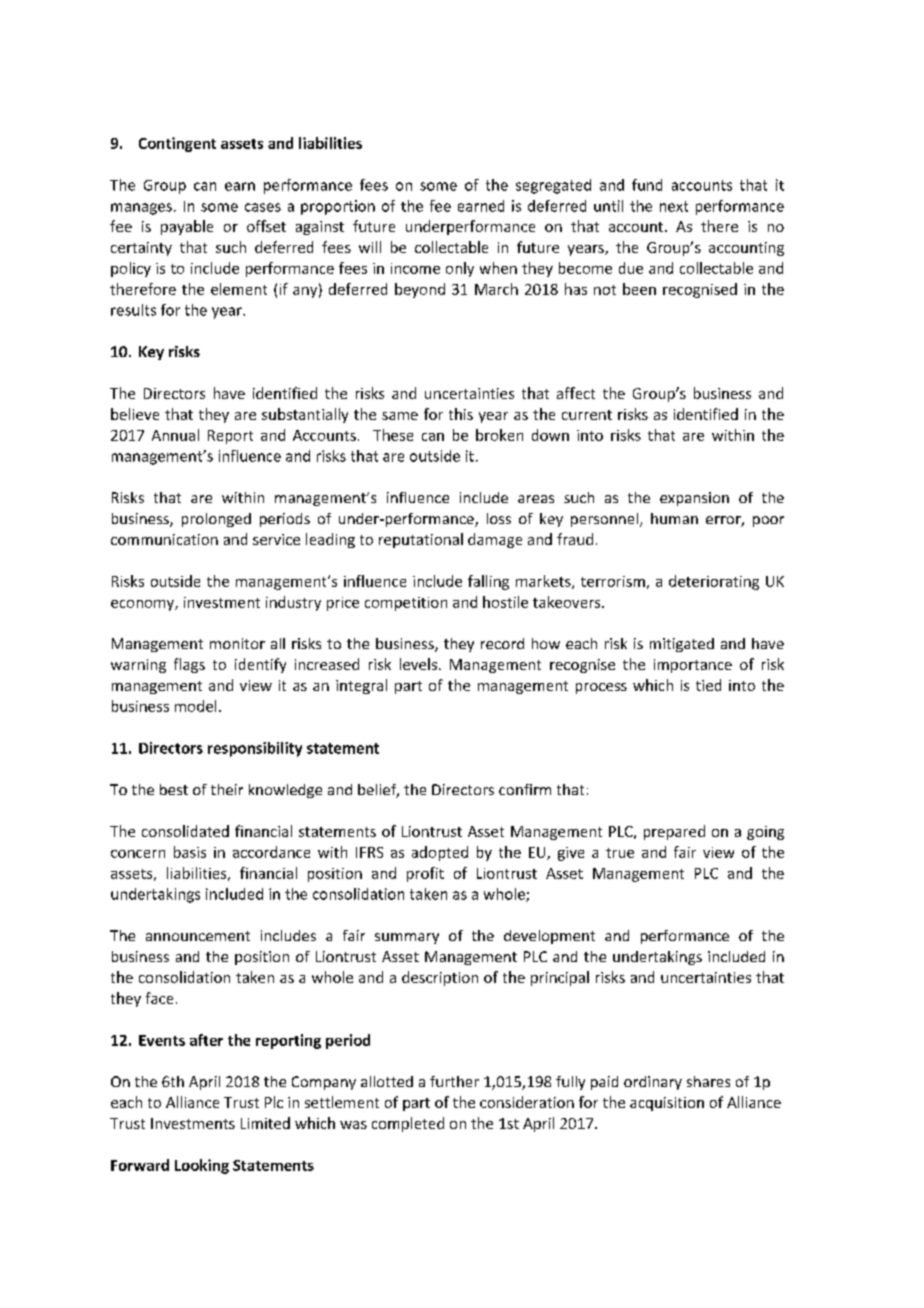 The height and width of the document is (1308, 924). Describe the element at coordinates (553, 186) in the document. I see `segregated` at that location.
